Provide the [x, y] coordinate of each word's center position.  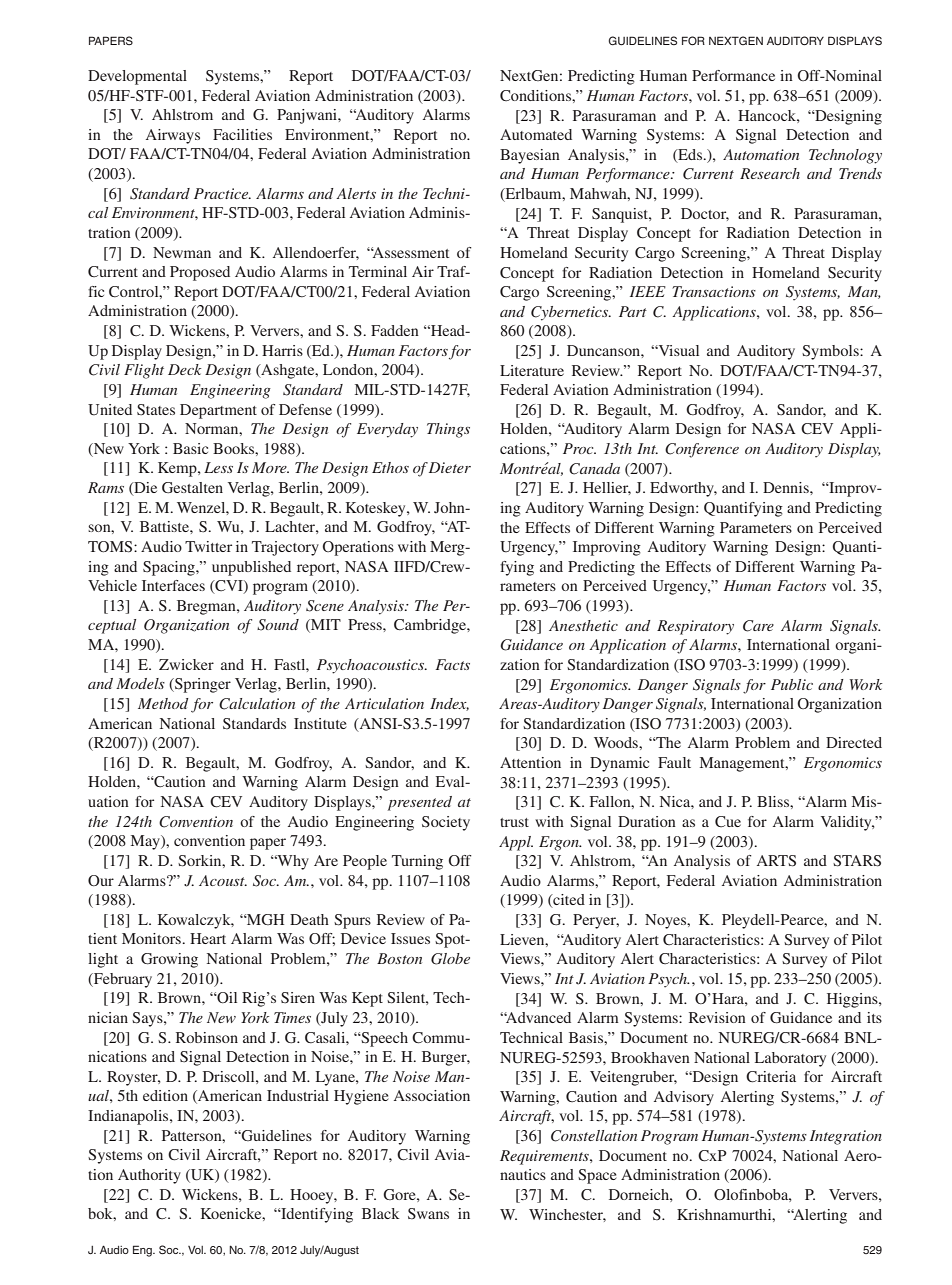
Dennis [787, 487]
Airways [173, 136]
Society [446, 823]
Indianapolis [129, 1117]
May [146, 842]
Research [770, 173]
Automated [536, 134]
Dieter [450, 467]
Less [218, 467]
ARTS [776, 861]
